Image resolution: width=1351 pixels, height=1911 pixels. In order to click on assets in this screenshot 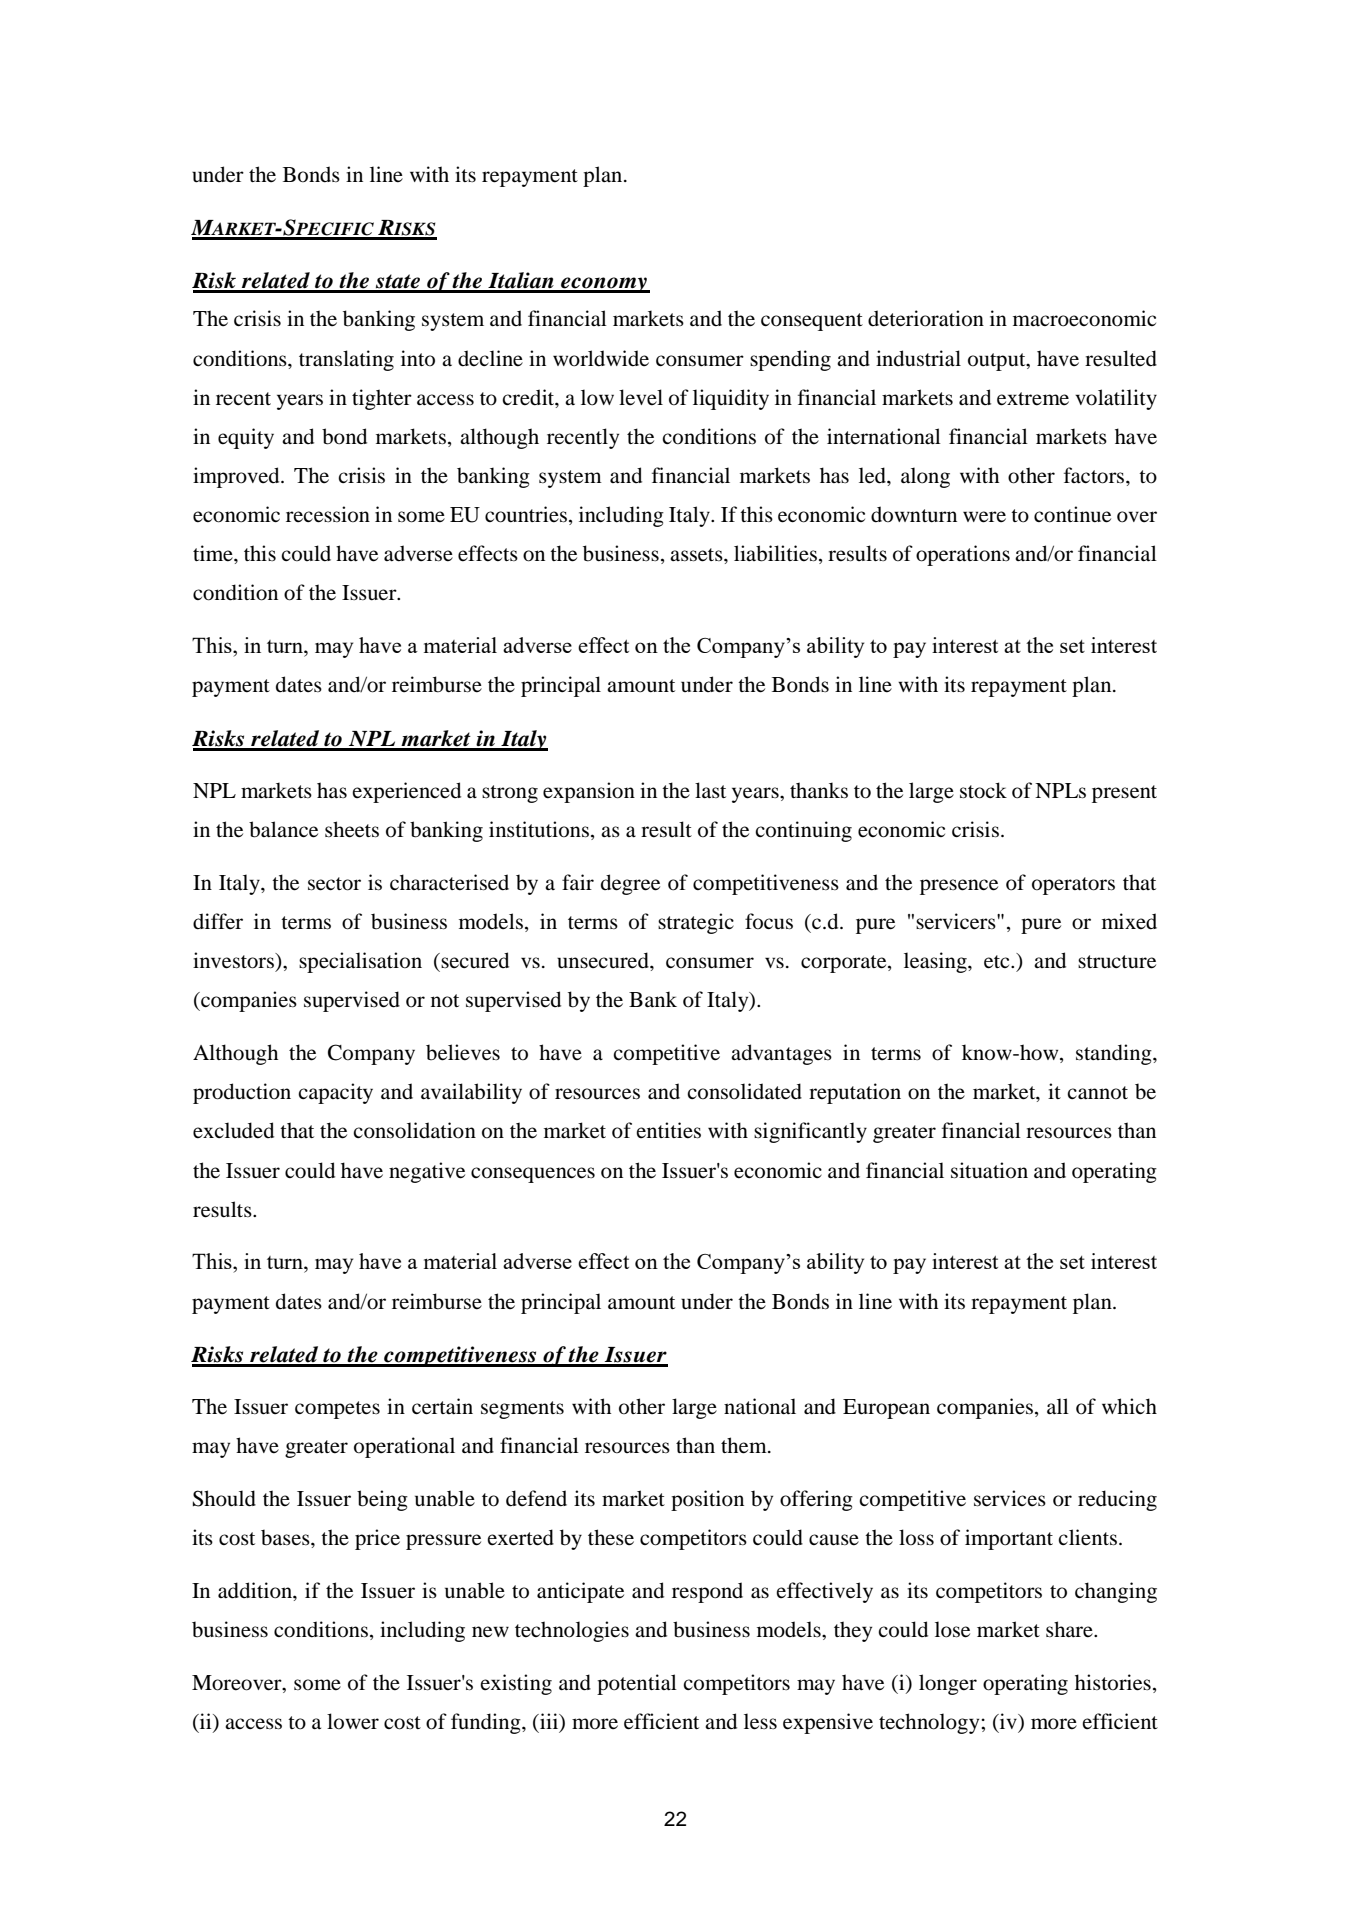, I will do `click(697, 555)`.
